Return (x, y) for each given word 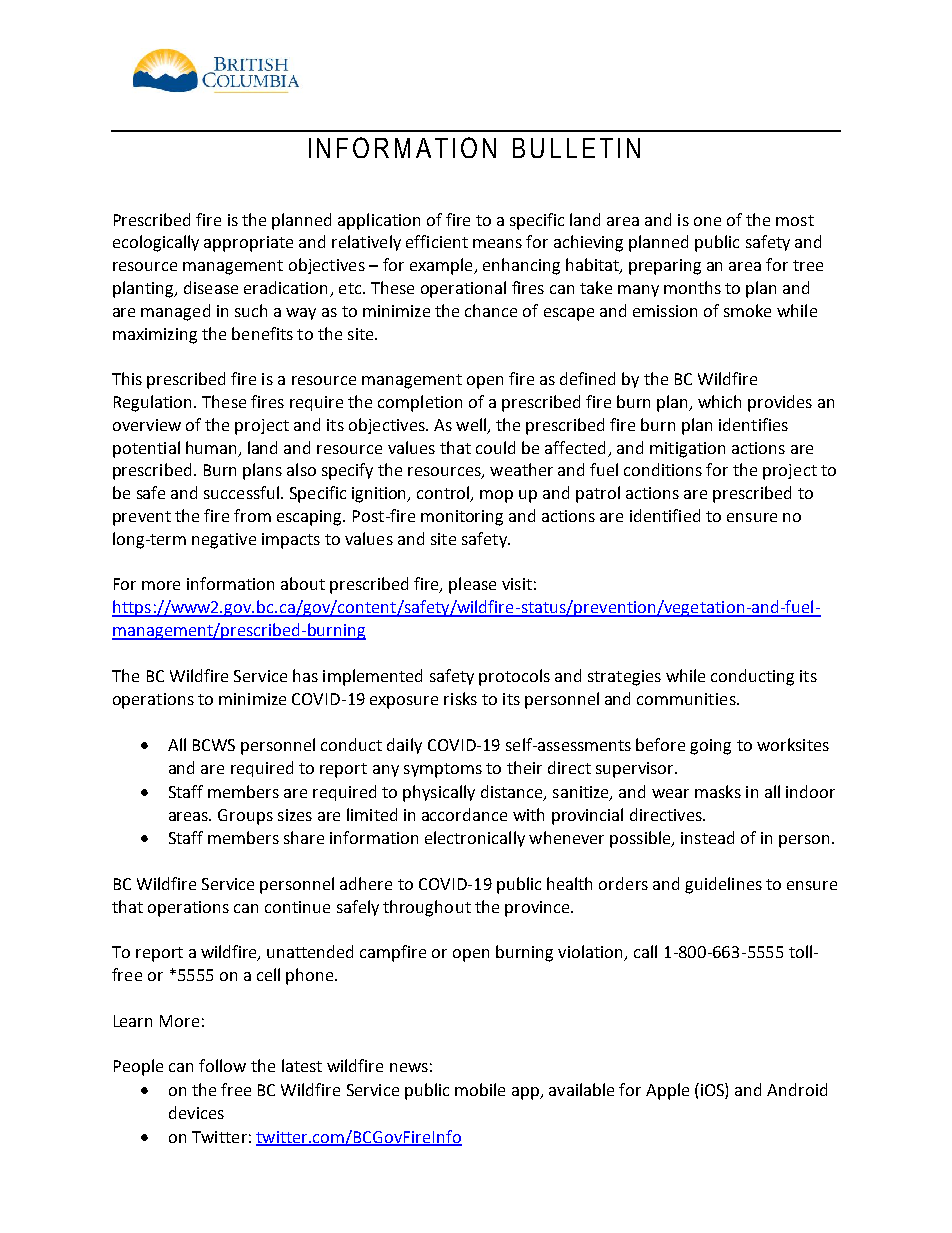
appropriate (248, 244)
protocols (514, 677)
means (497, 243)
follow (222, 1065)
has (305, 675)
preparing (665, 267)
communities (687, 699)
